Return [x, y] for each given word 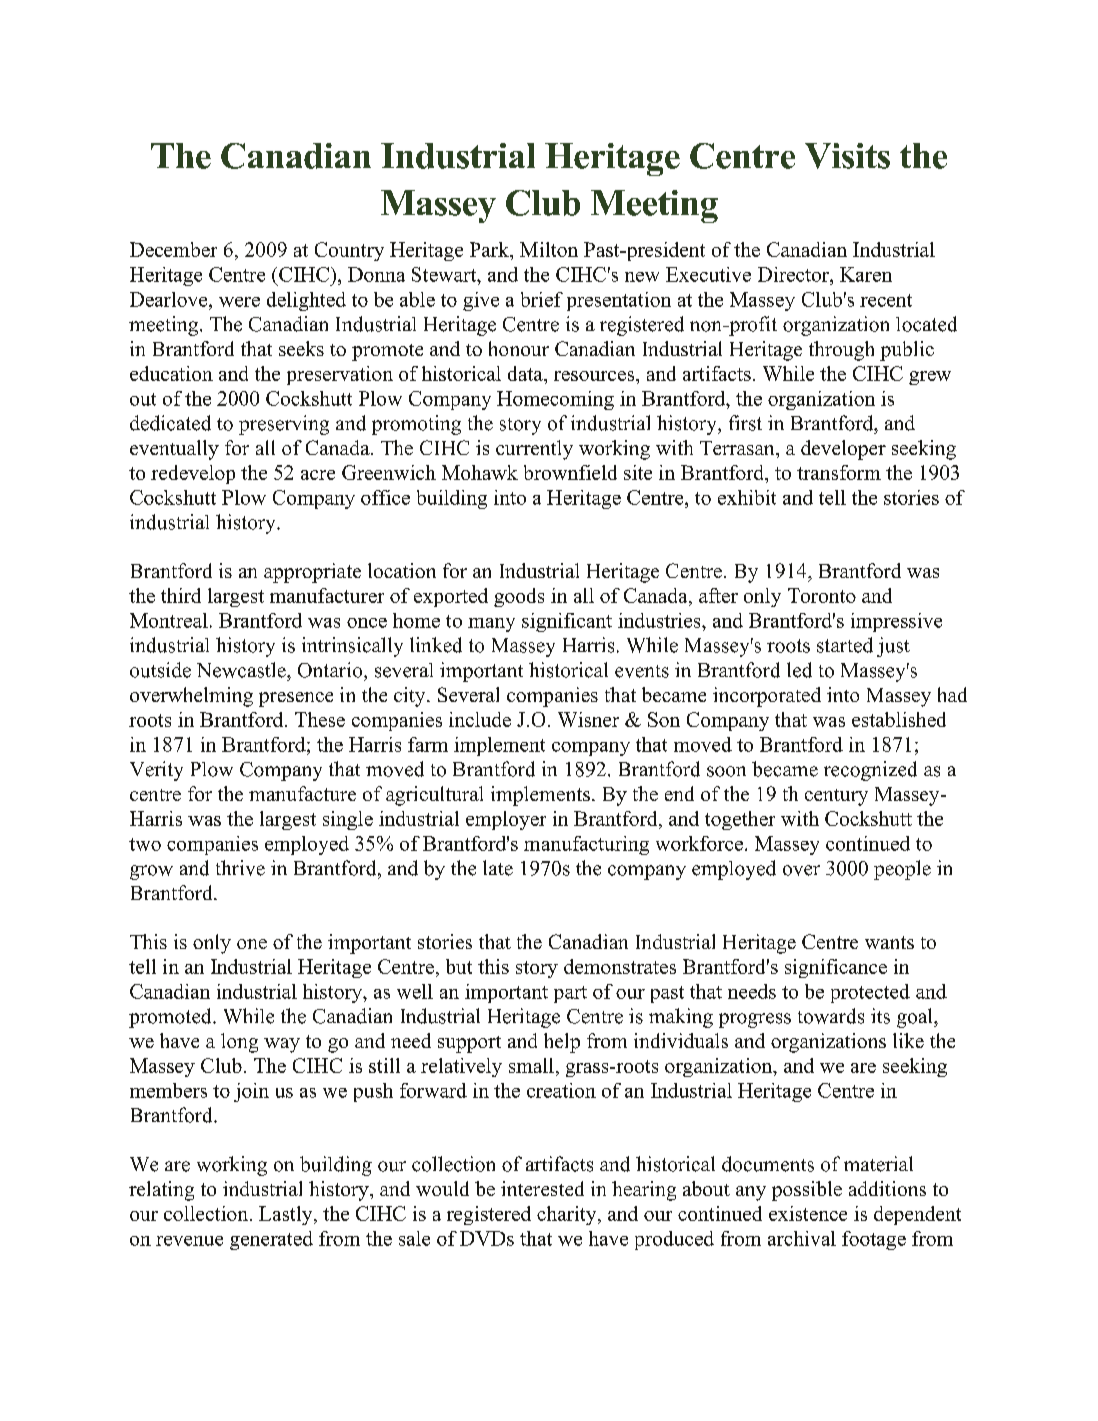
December [173, 249]
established [899, 719]
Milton [549, 249]
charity [568, 1215]
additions [887, 1188]
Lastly [287, 1215]
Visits [847, 156]
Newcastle [242, 670]
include [480, 719]
